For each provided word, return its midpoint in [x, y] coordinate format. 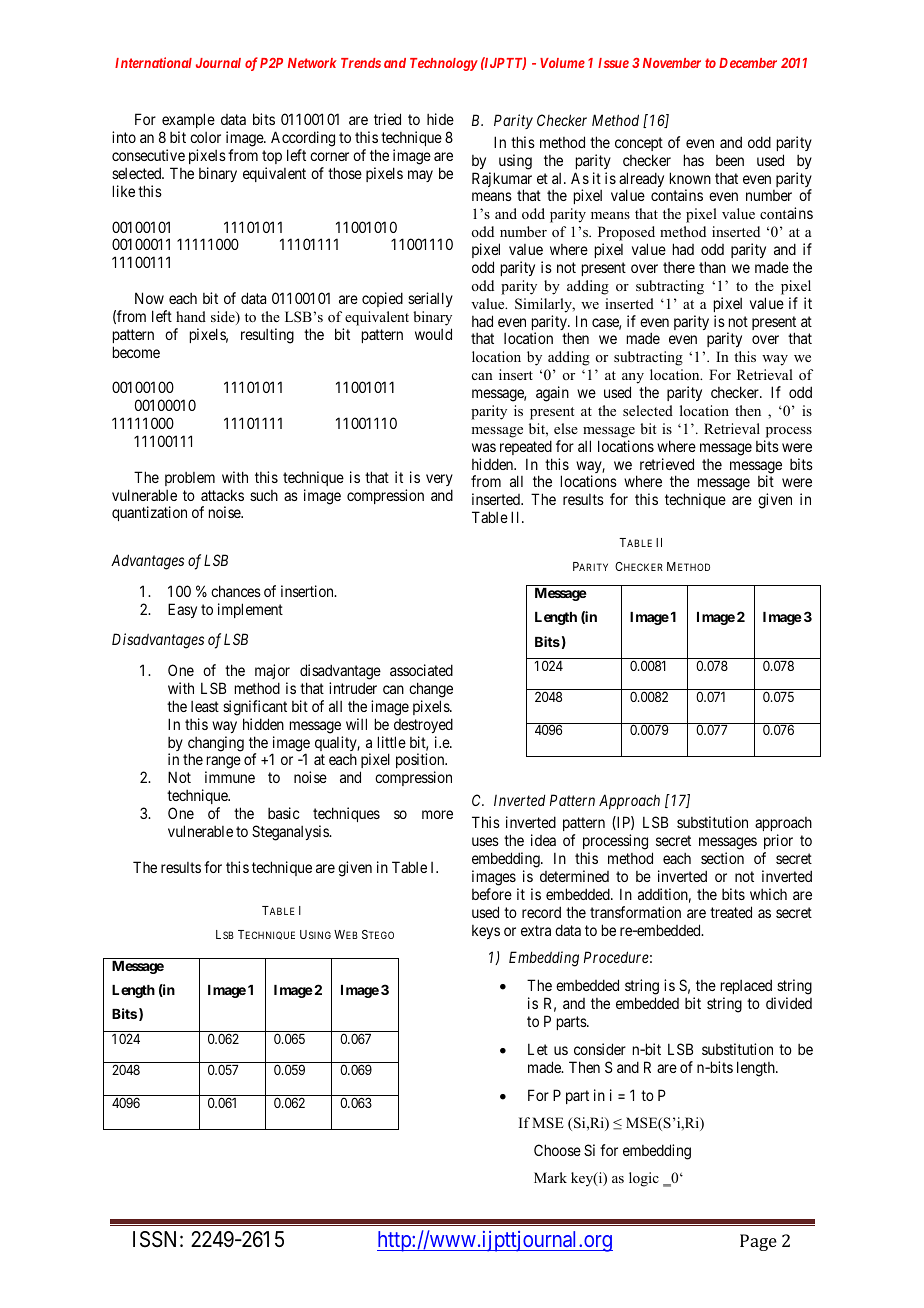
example [188, 122]
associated [421, 670]
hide [440, 119]
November [672, 63]
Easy [182, 610]
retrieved [667, 464]
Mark [550, 1177]
